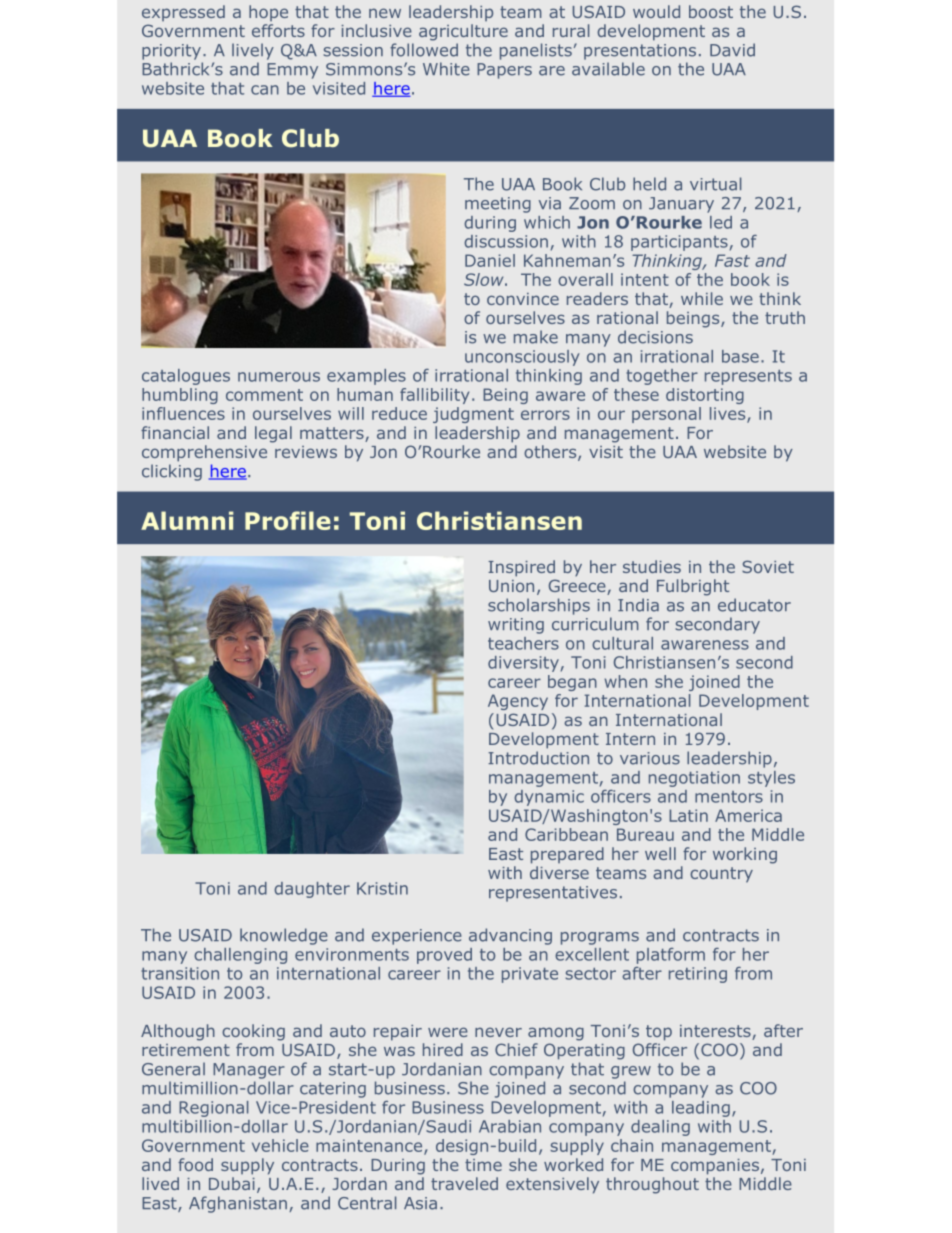  I want to click on Dubai, so click(232, 1183).
